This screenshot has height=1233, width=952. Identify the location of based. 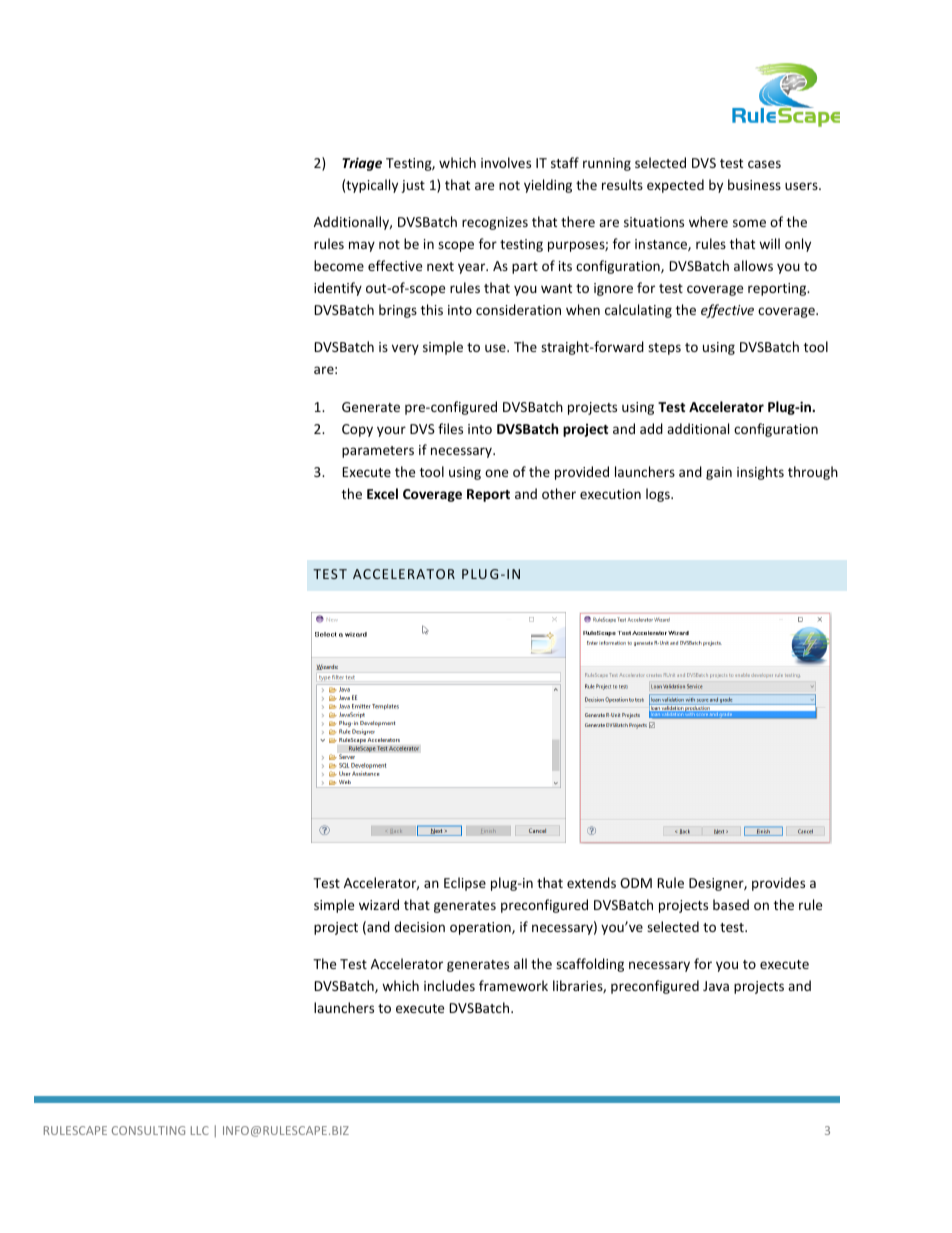
(731, 904).
